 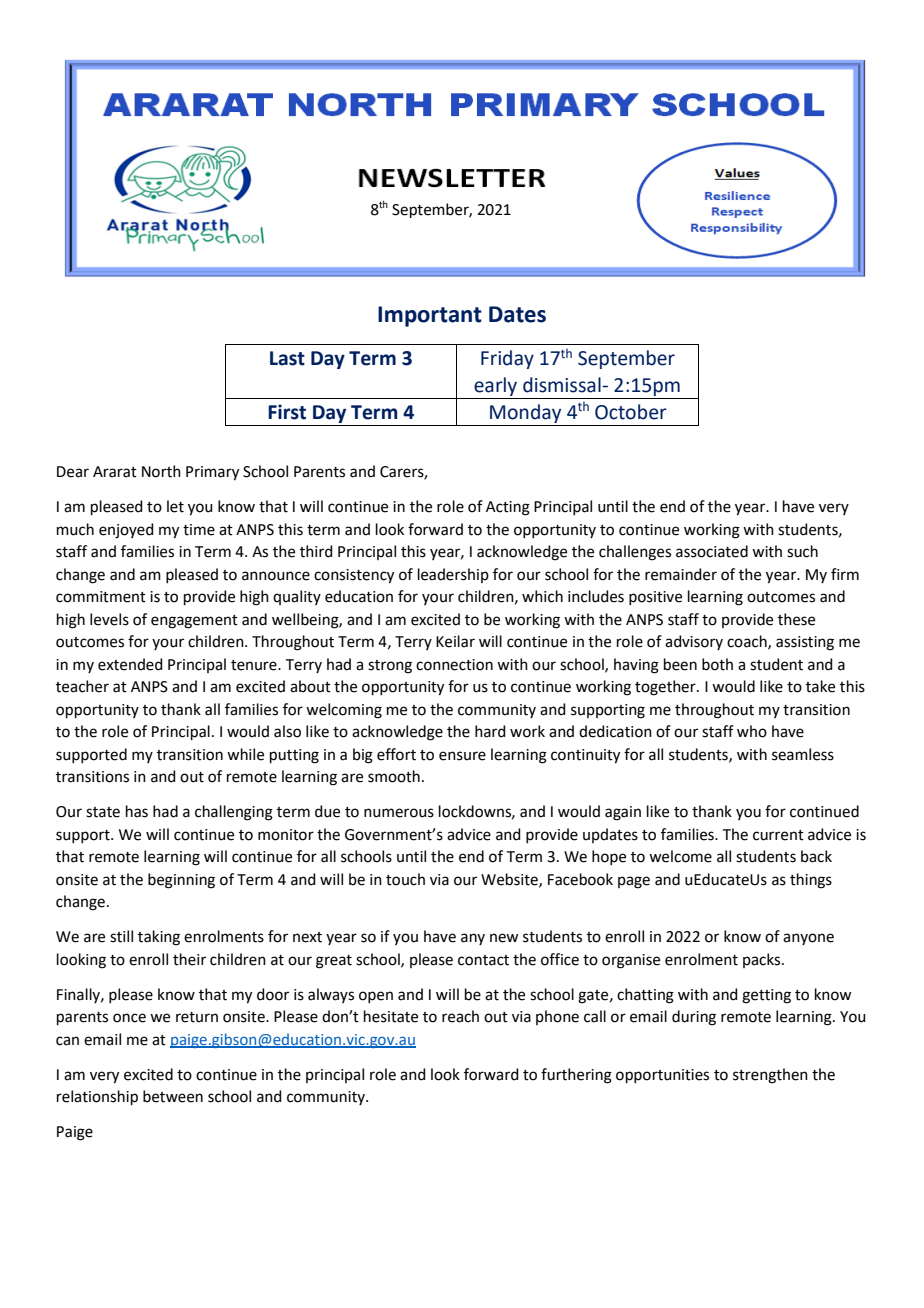 I want to click on new, so click(x=504, y=938).
